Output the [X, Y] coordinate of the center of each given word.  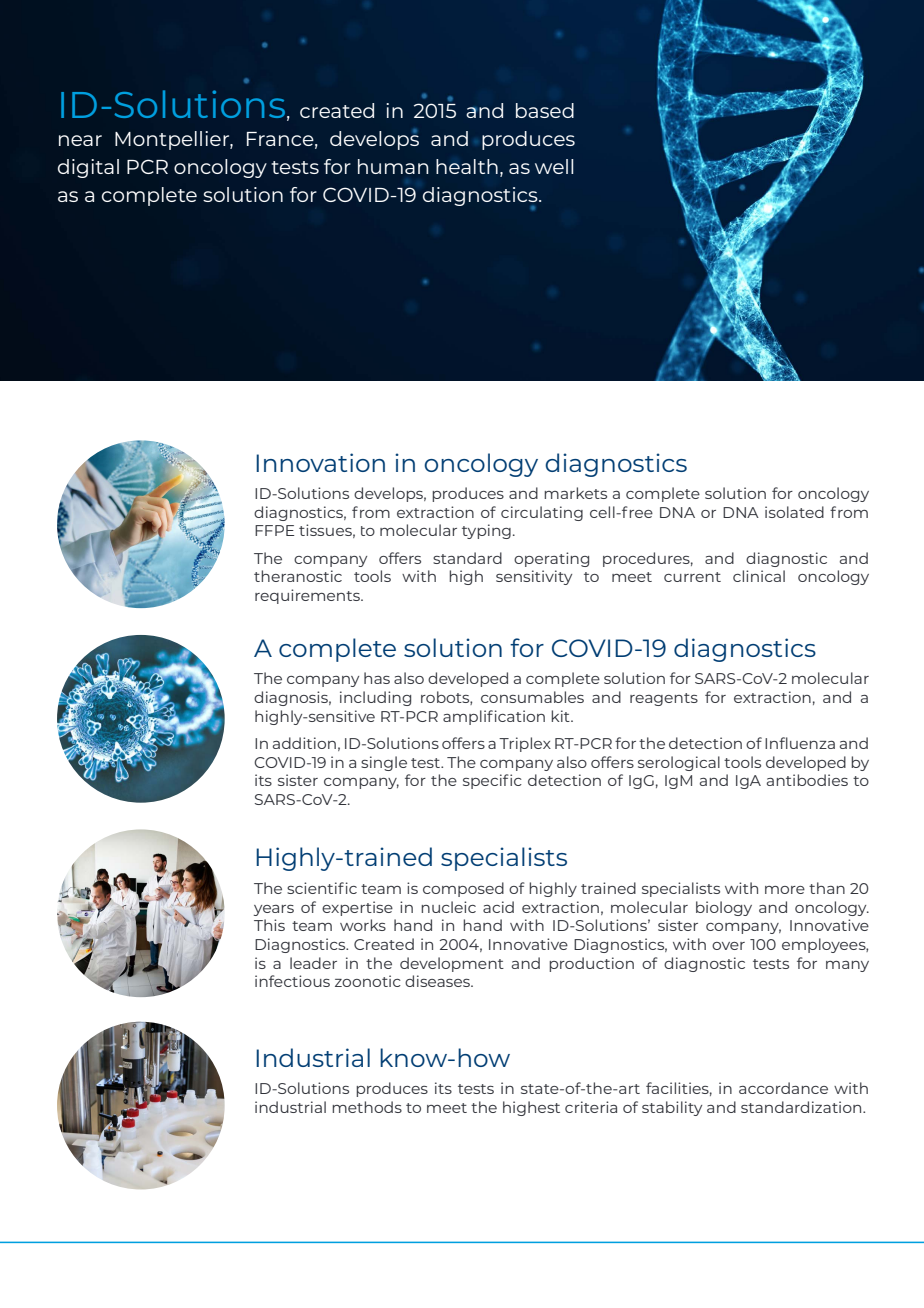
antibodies [807, 780]
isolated [794, 512]
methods [367, 1107]
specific [492, 781]
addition [304, 743]
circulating [542, 513]
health [467, 166]
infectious [292, 981]
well [554, 166]
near [80, 140]
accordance [783, 1088]
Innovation [320, 462]
